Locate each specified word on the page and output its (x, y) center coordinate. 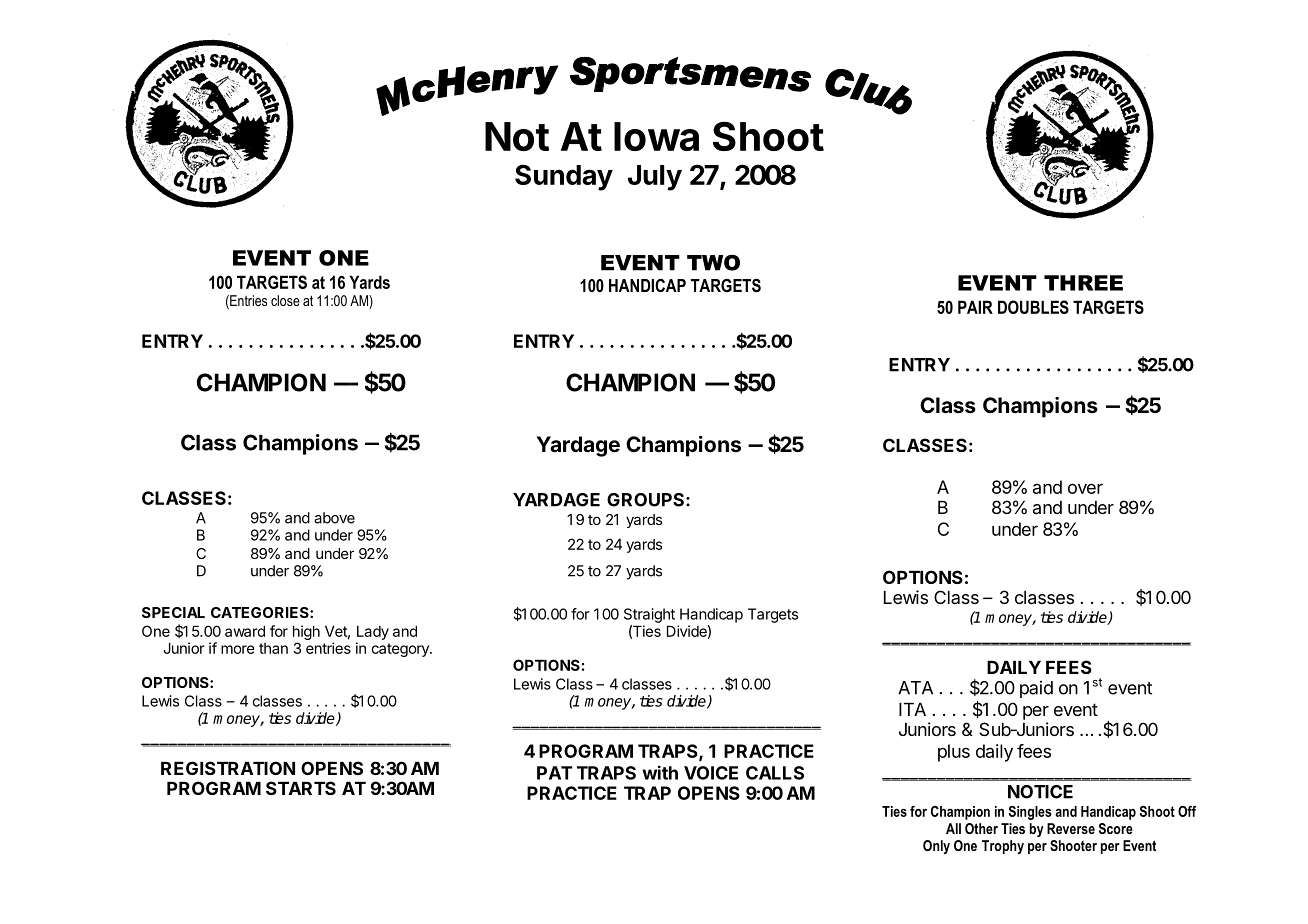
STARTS (301, 788)
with (660, 772)
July (655, 178)
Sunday (564, 177)
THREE (1083, 283)
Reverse (1071, 828)
